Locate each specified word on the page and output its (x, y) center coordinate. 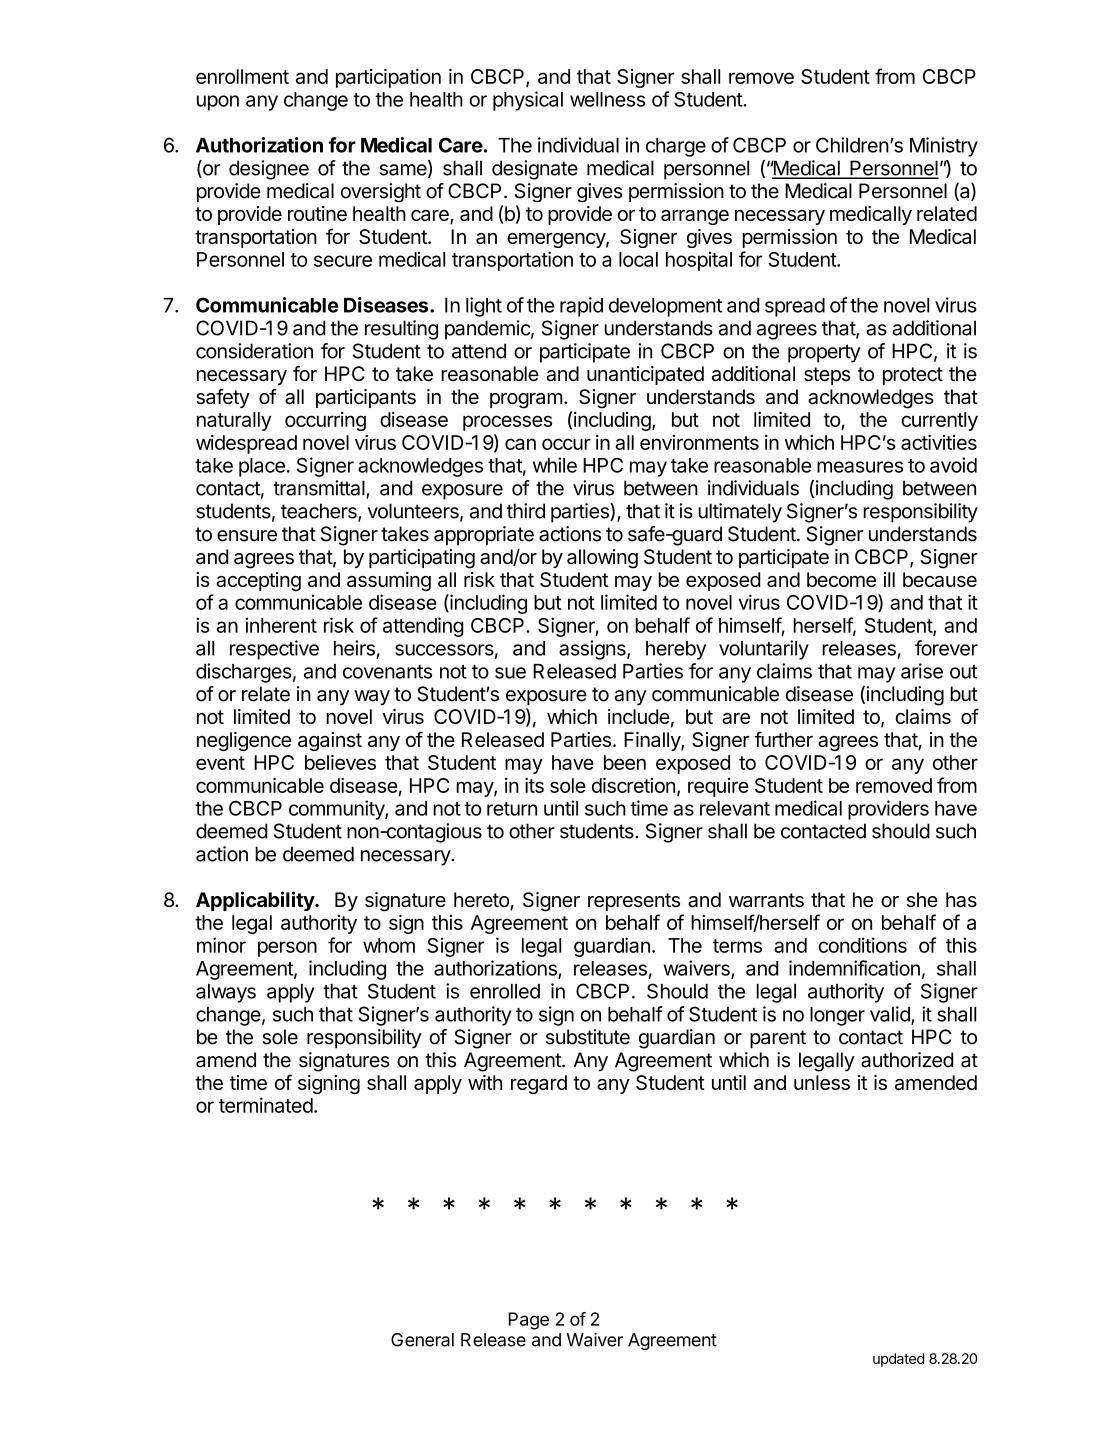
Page (529, 1321)
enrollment (242, 76)
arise (922, 671)
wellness (607, 99)
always (226, 993)
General (422, 1340)
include (639, 716)
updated (898, 1360)
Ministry (944, 147)
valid (891, 1015)
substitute (588, 1037)
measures (860, 467)
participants (366, 398)
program (526, 401)
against (330, 741)
